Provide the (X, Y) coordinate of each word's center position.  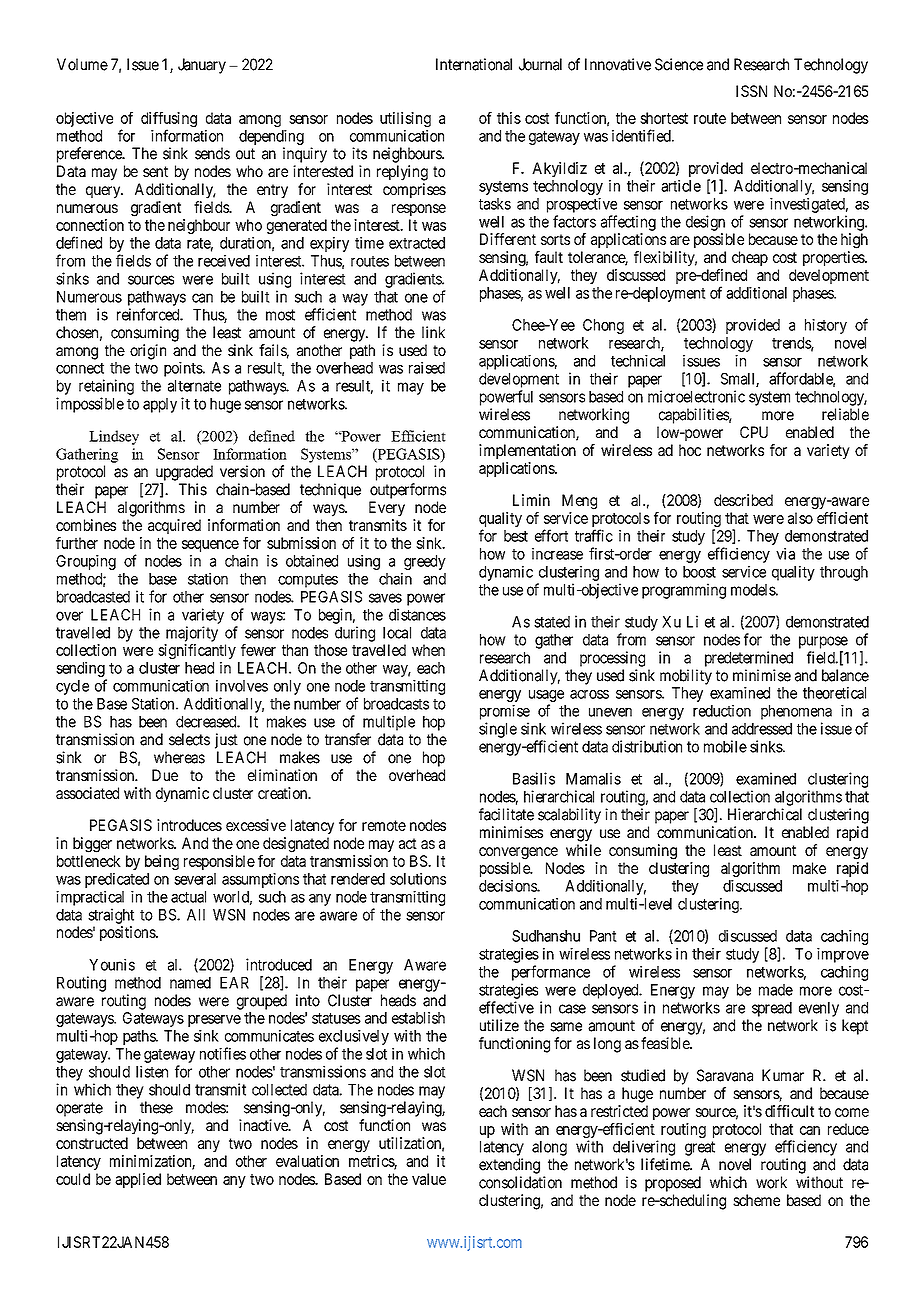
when (428, 650)
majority (192, 634)
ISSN (751, 91)
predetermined (749, 659)
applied (138, 1180)
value (429, 1179)
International (474, 64)
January (202, 66)
